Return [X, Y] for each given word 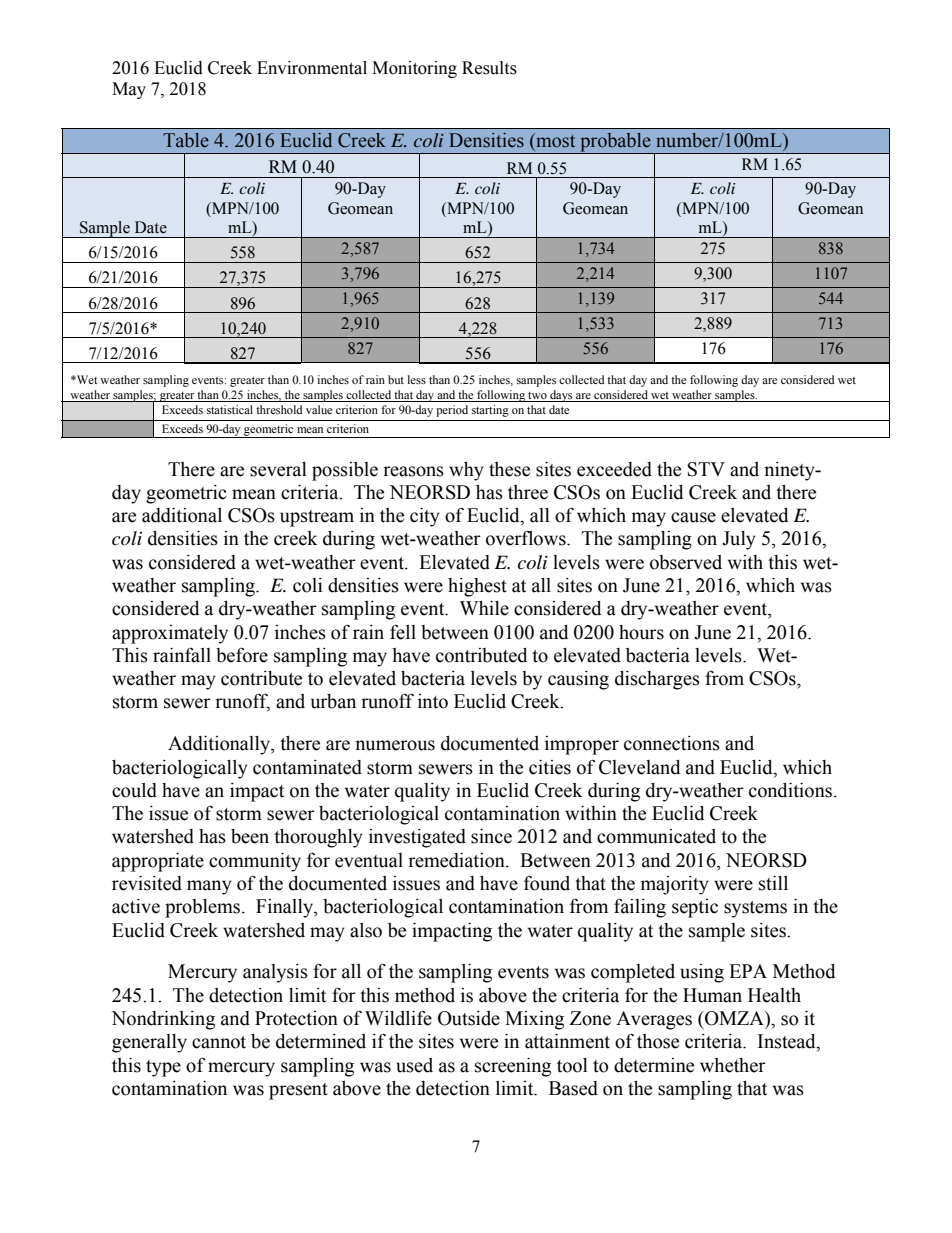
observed [686, 562]
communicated [656, 836]
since [491, 836]
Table [186, 140]
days [561, 396]
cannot [219, 1042]
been [250, 836]
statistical [230, 409]
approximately [170, 634]
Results [489, 68]
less [417, 379]
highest [477, 587]
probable [615, 143]
